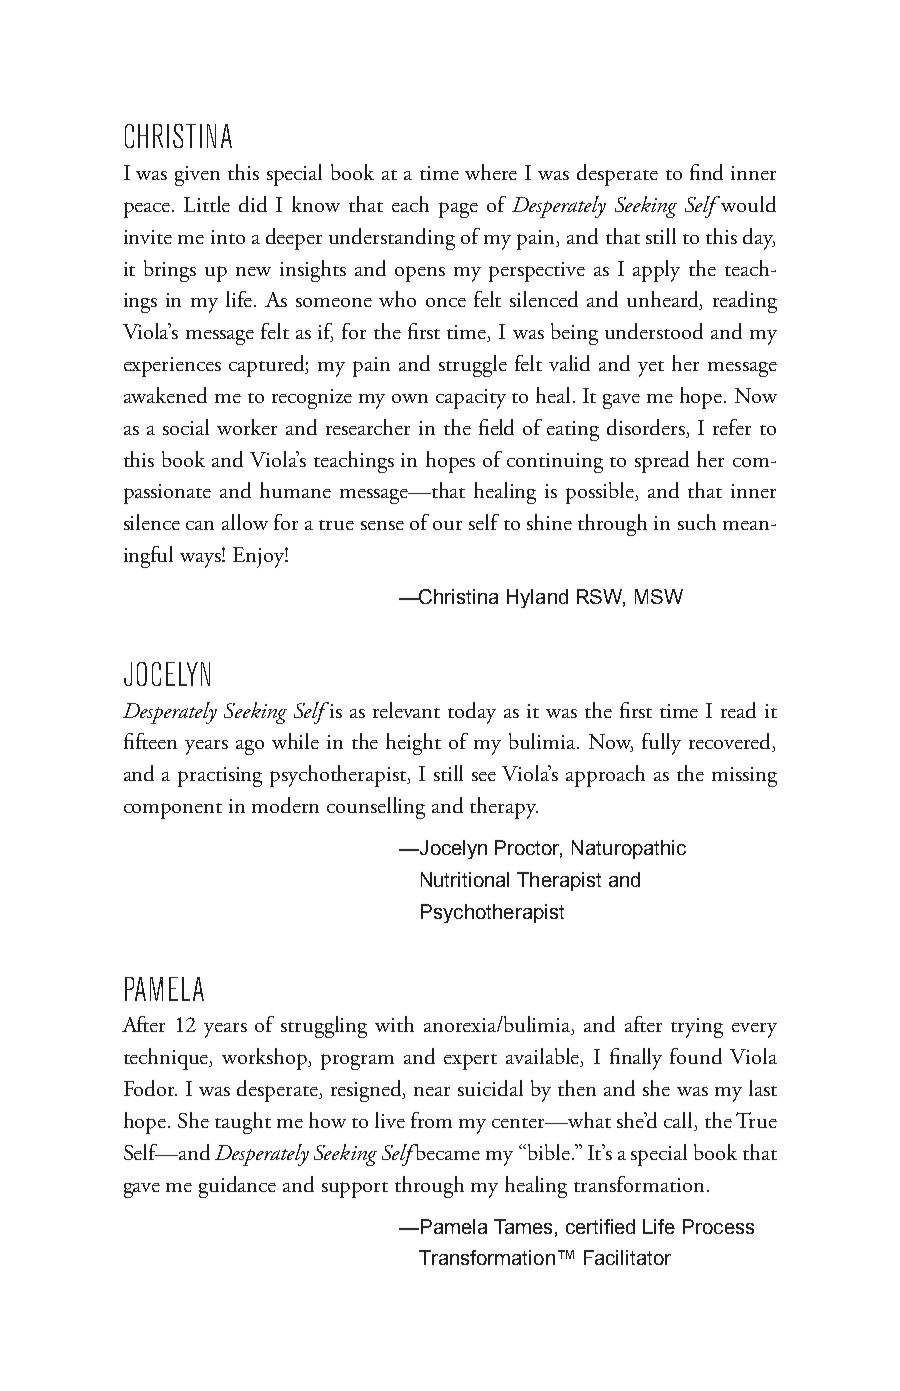 Image resolution: width=900 pixels, height=1391 pixels. Describe the element at coordinates (250, 747) in the page. I see `ago` at that location.
